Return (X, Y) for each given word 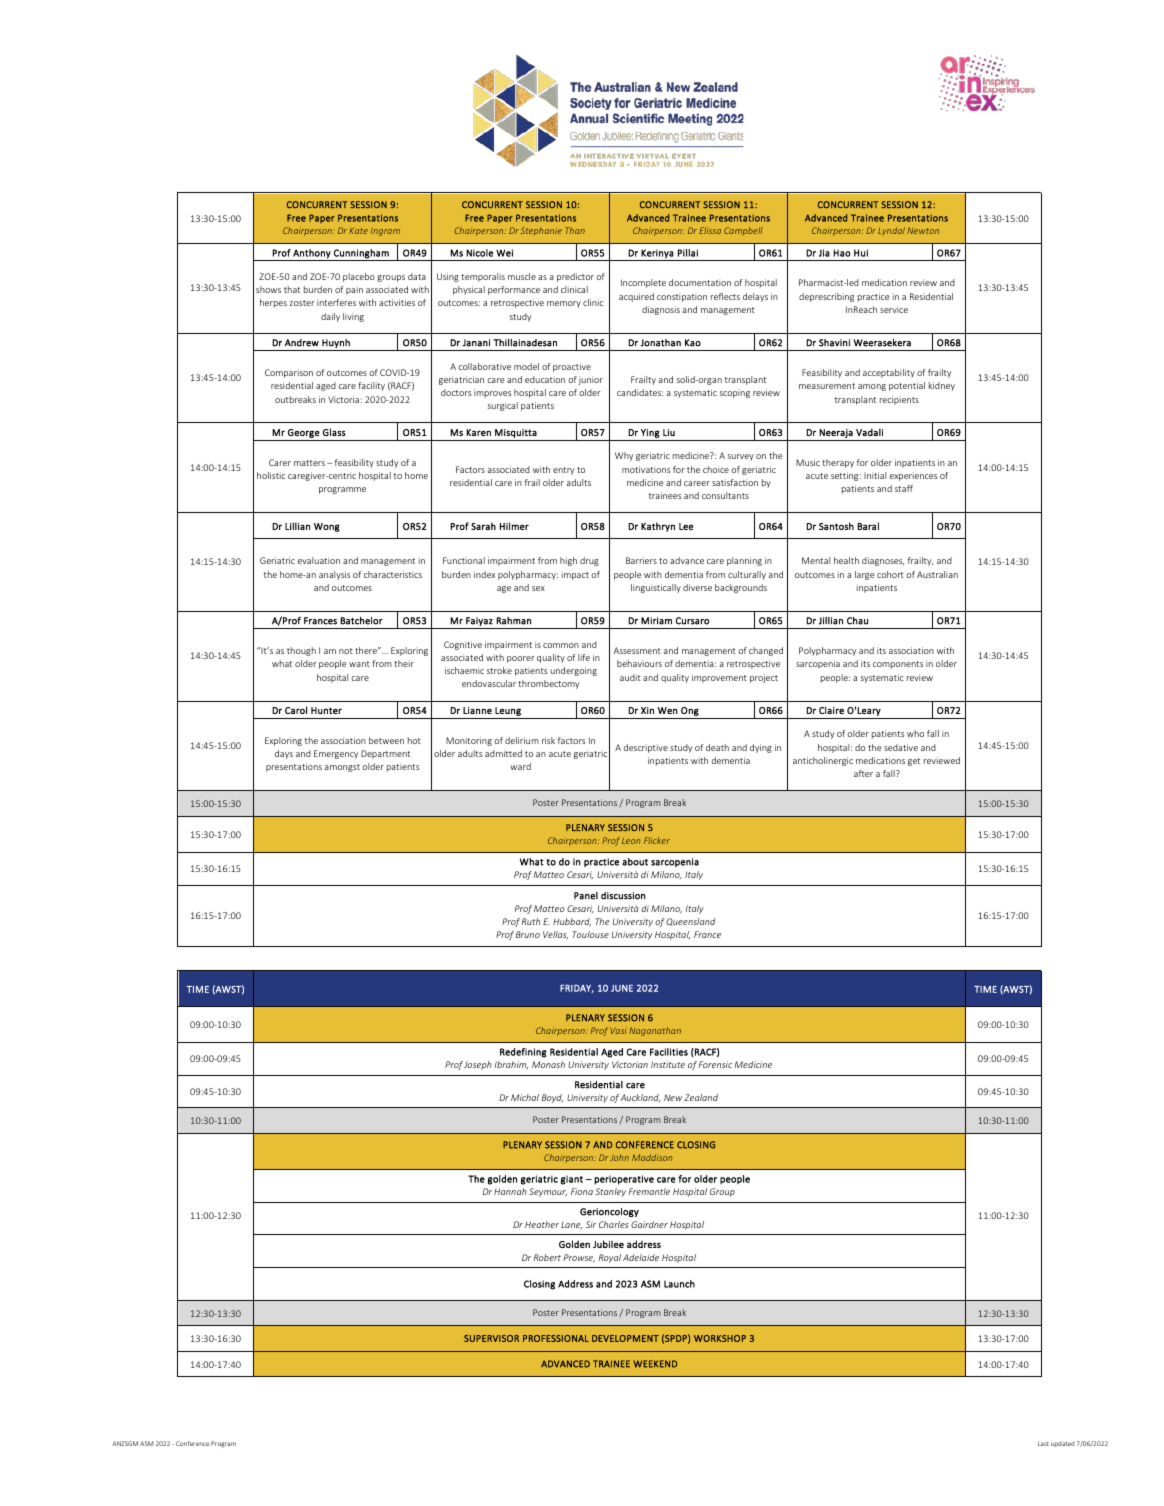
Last (1043, 1443)
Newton (923, 230)
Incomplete (643, 283)
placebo (359, 277)
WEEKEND (655, 1364)
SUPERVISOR (491, 1338)
